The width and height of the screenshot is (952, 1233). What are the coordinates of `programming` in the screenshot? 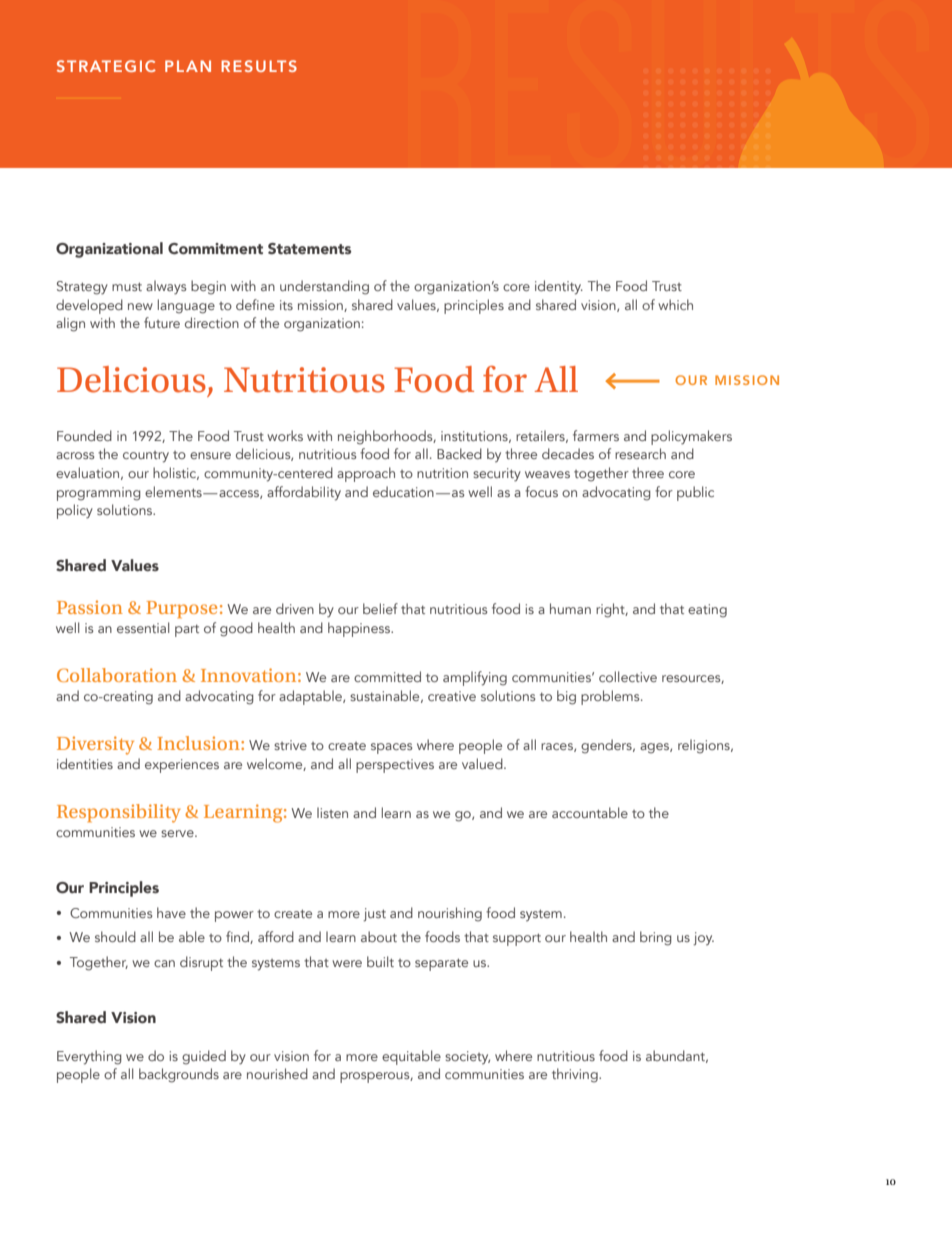 It's located at (99, 494).
